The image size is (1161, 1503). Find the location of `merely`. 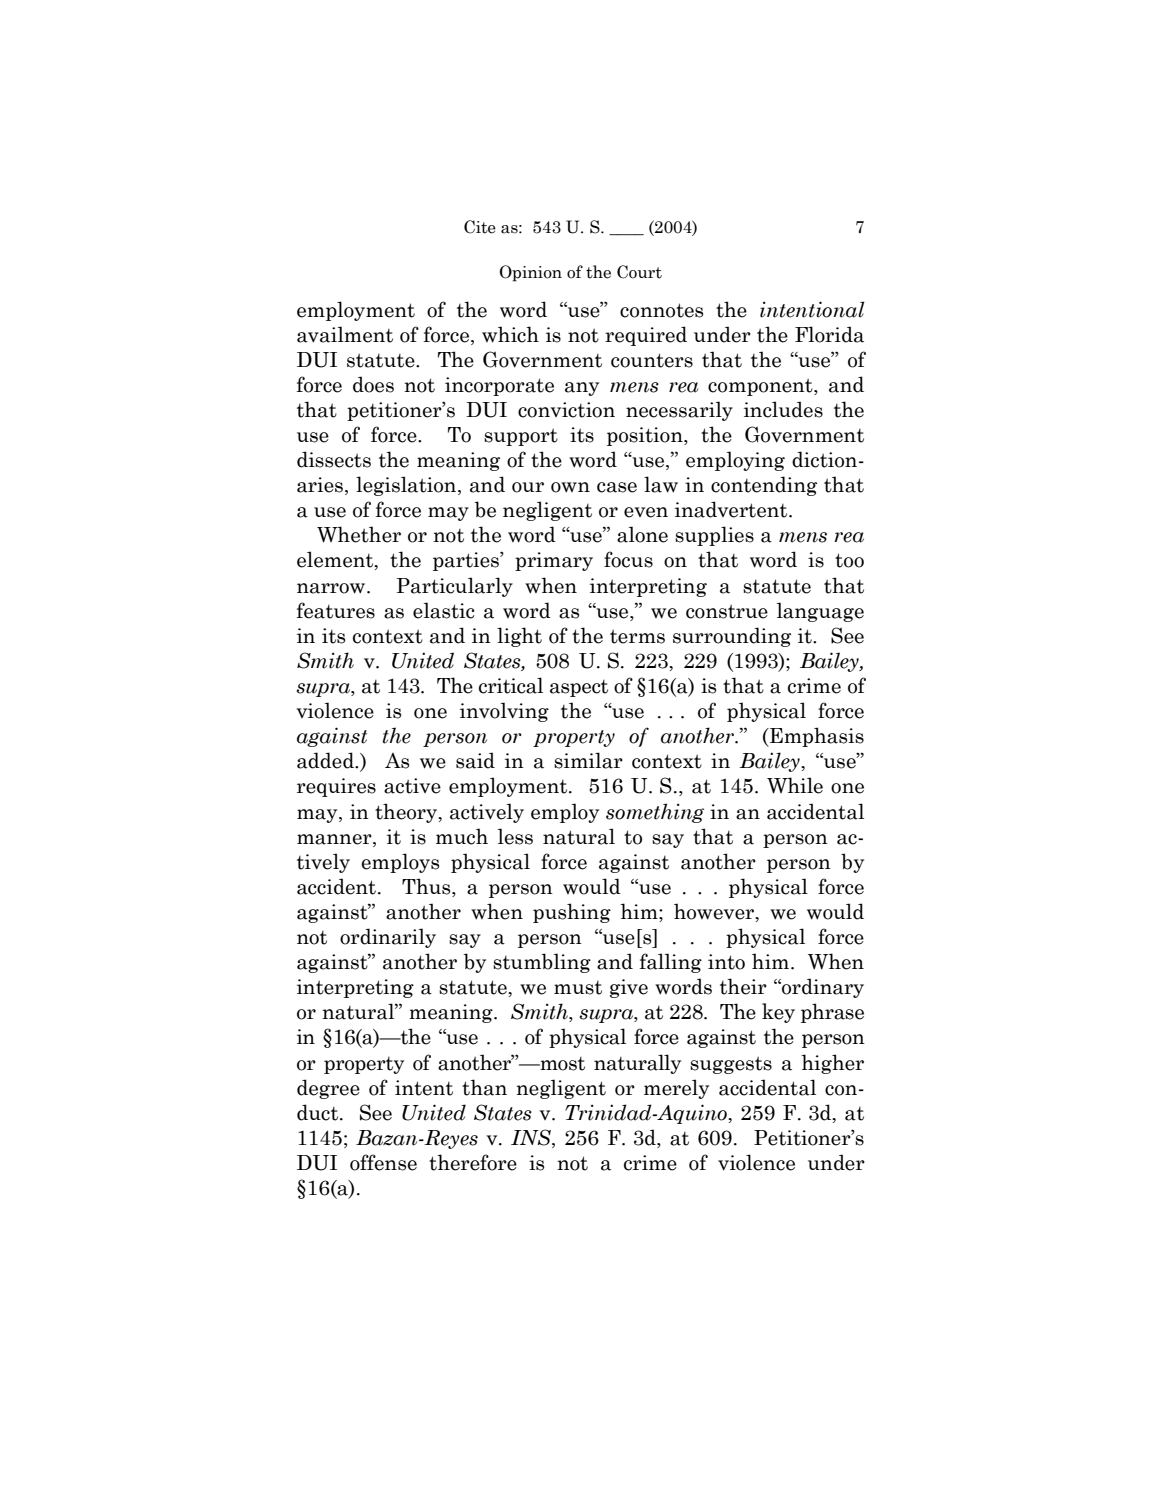

merely is located at coordinates (676, 1089).
